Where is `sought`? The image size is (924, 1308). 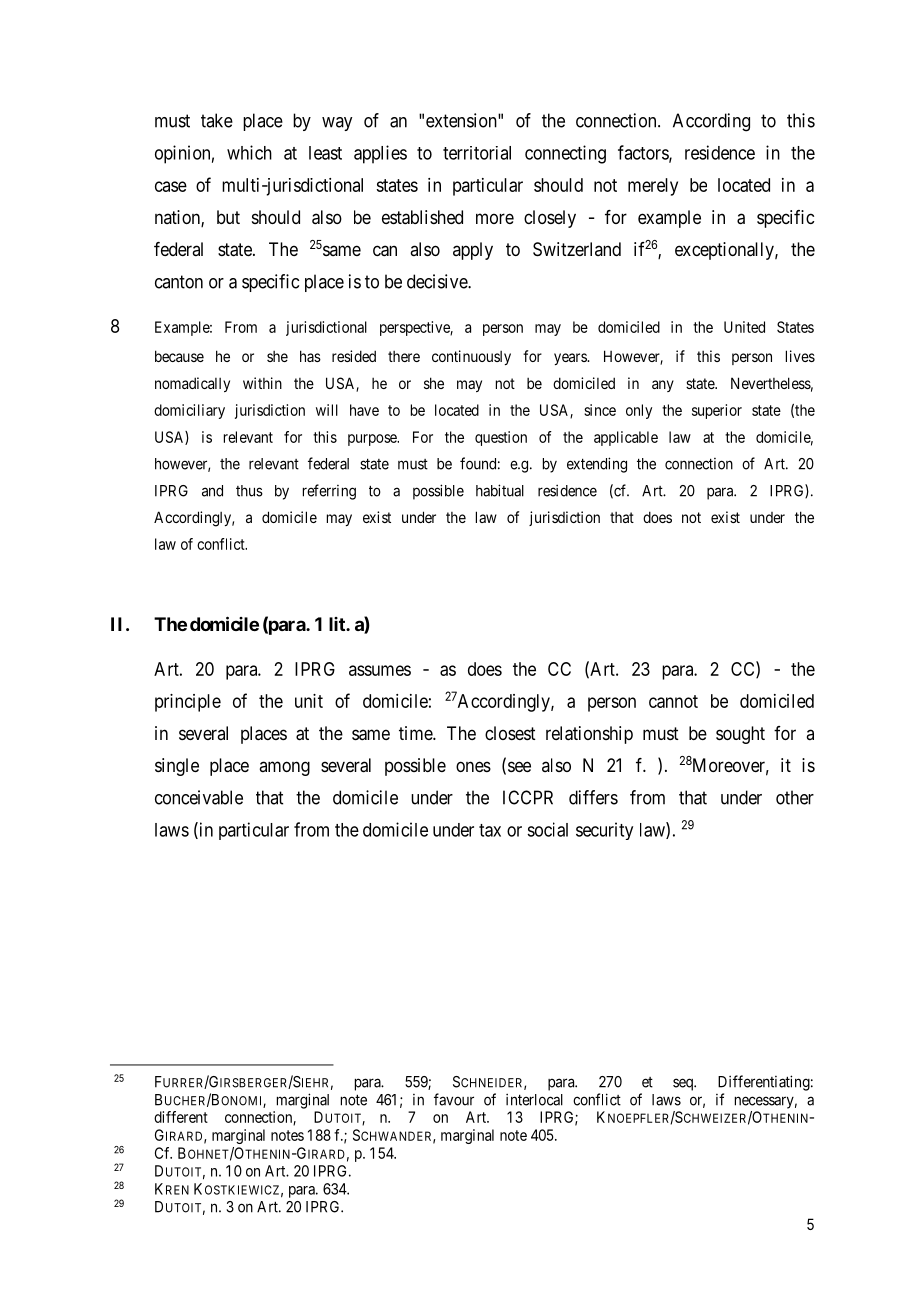
sought is located at coordinates (740, 735).
